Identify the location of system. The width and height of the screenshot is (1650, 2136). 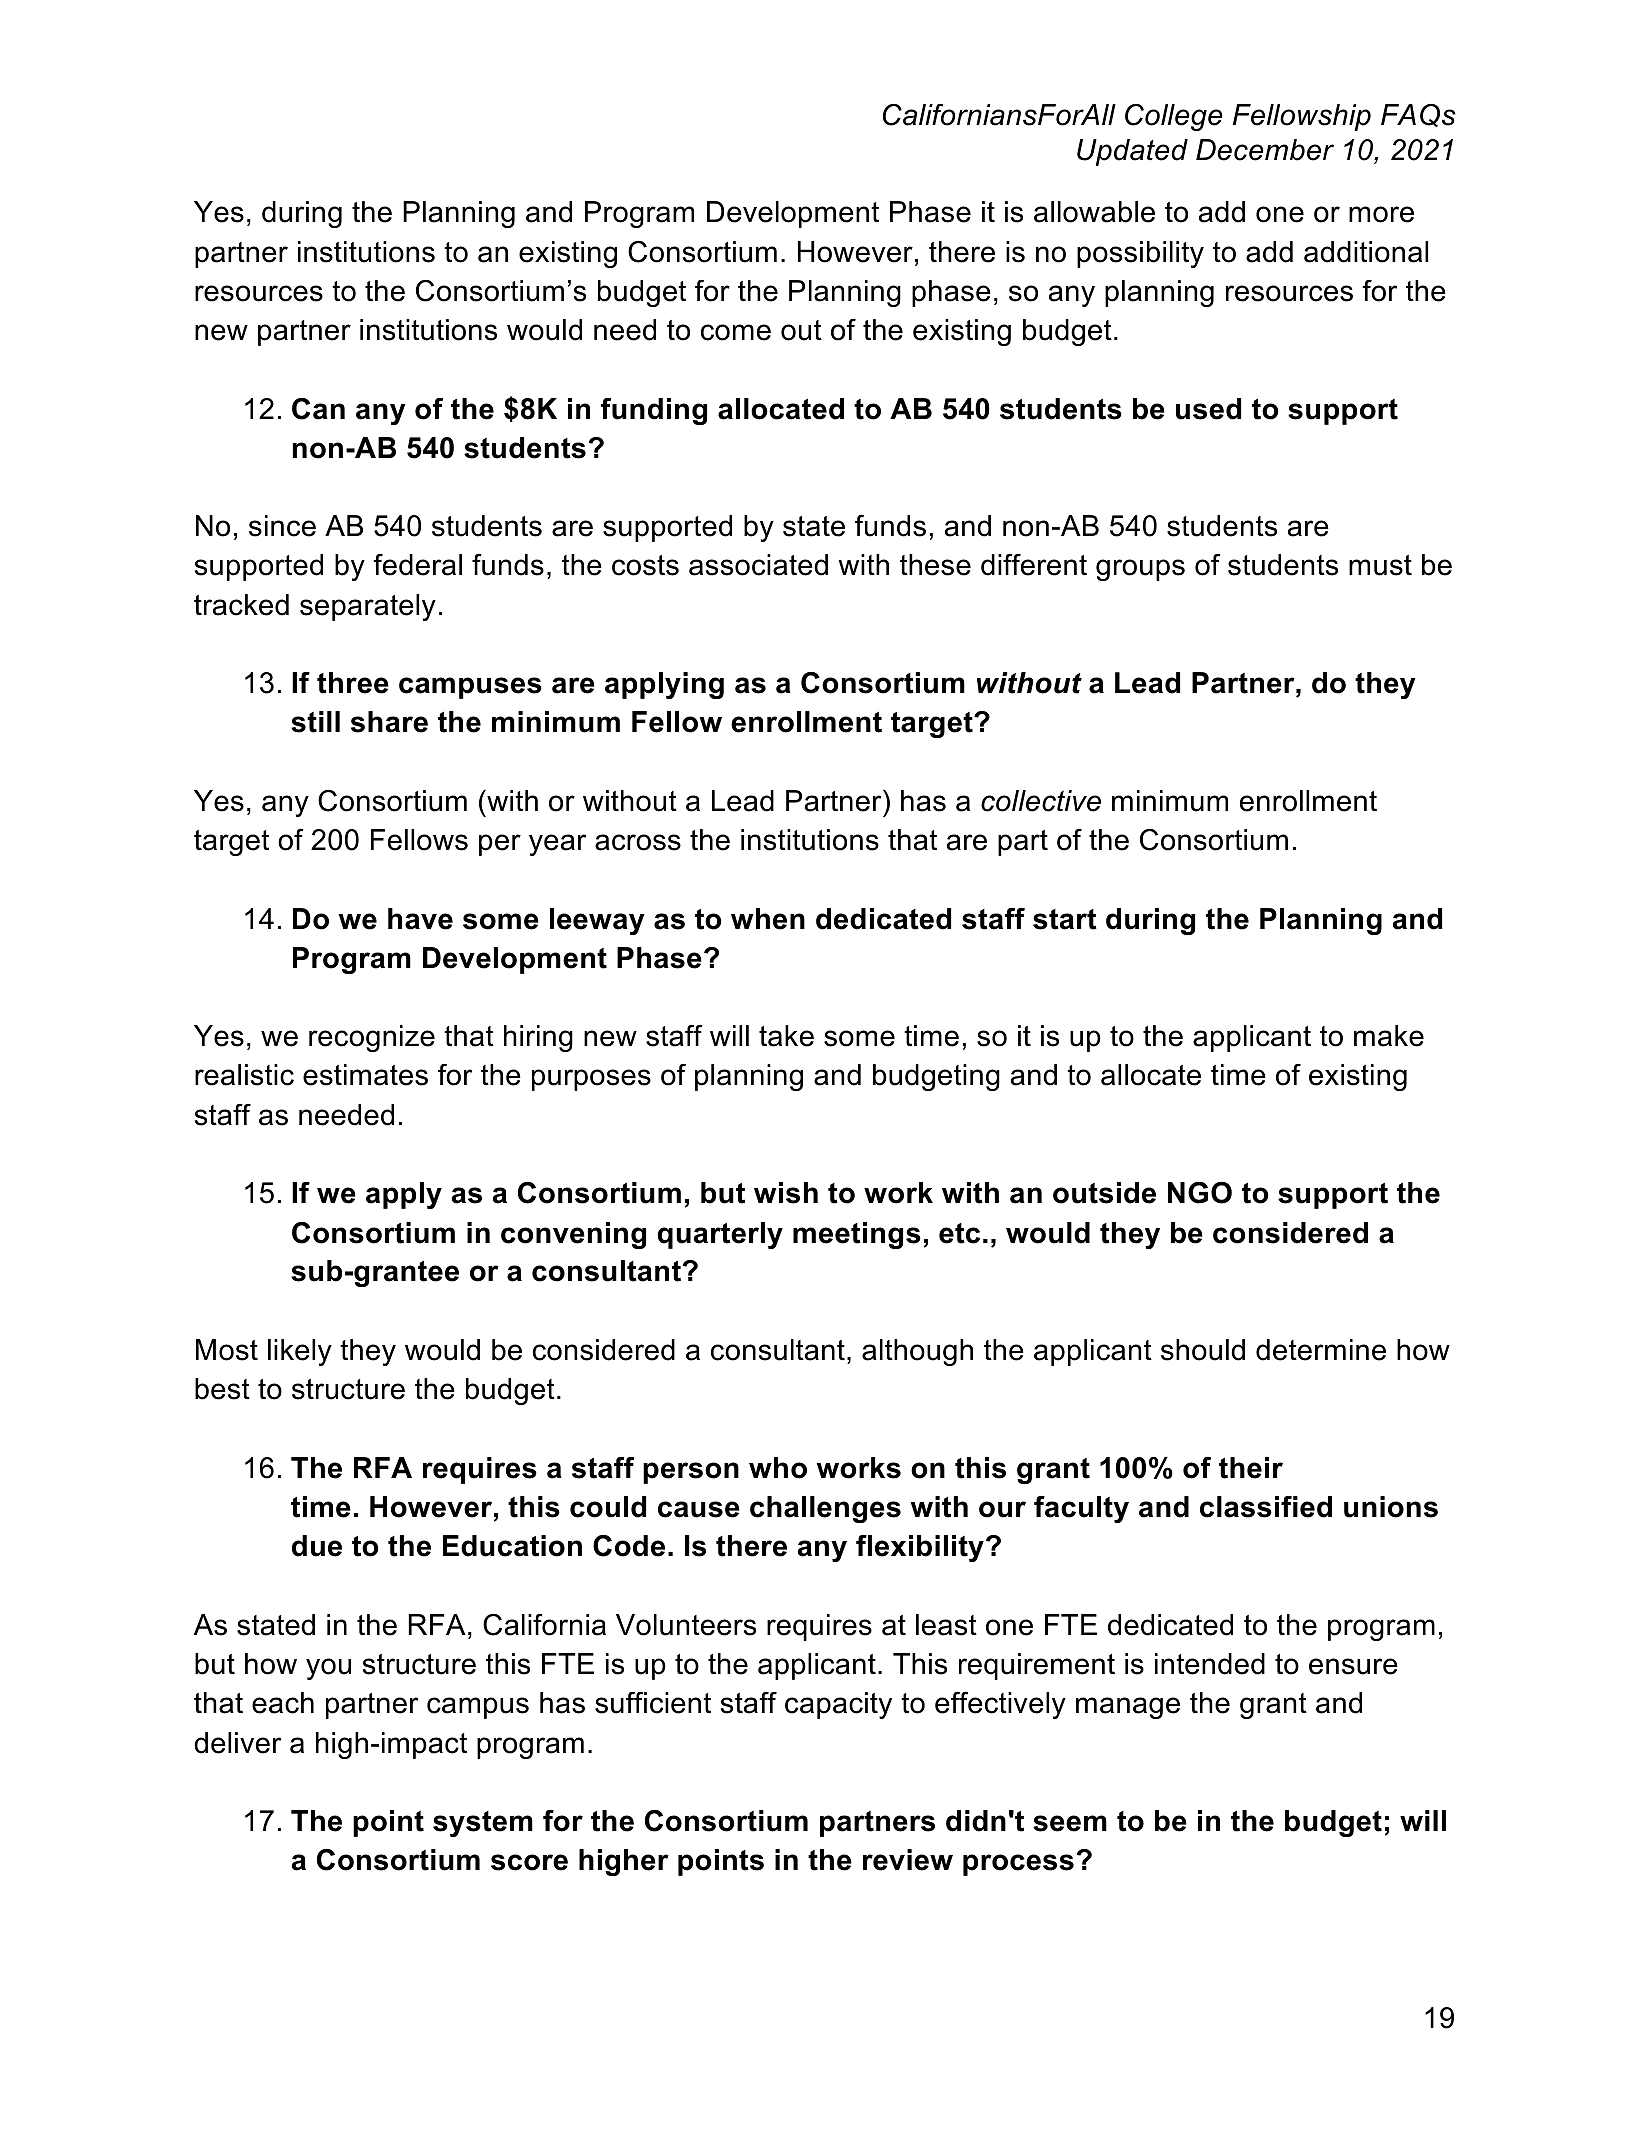
(483, 1824).
